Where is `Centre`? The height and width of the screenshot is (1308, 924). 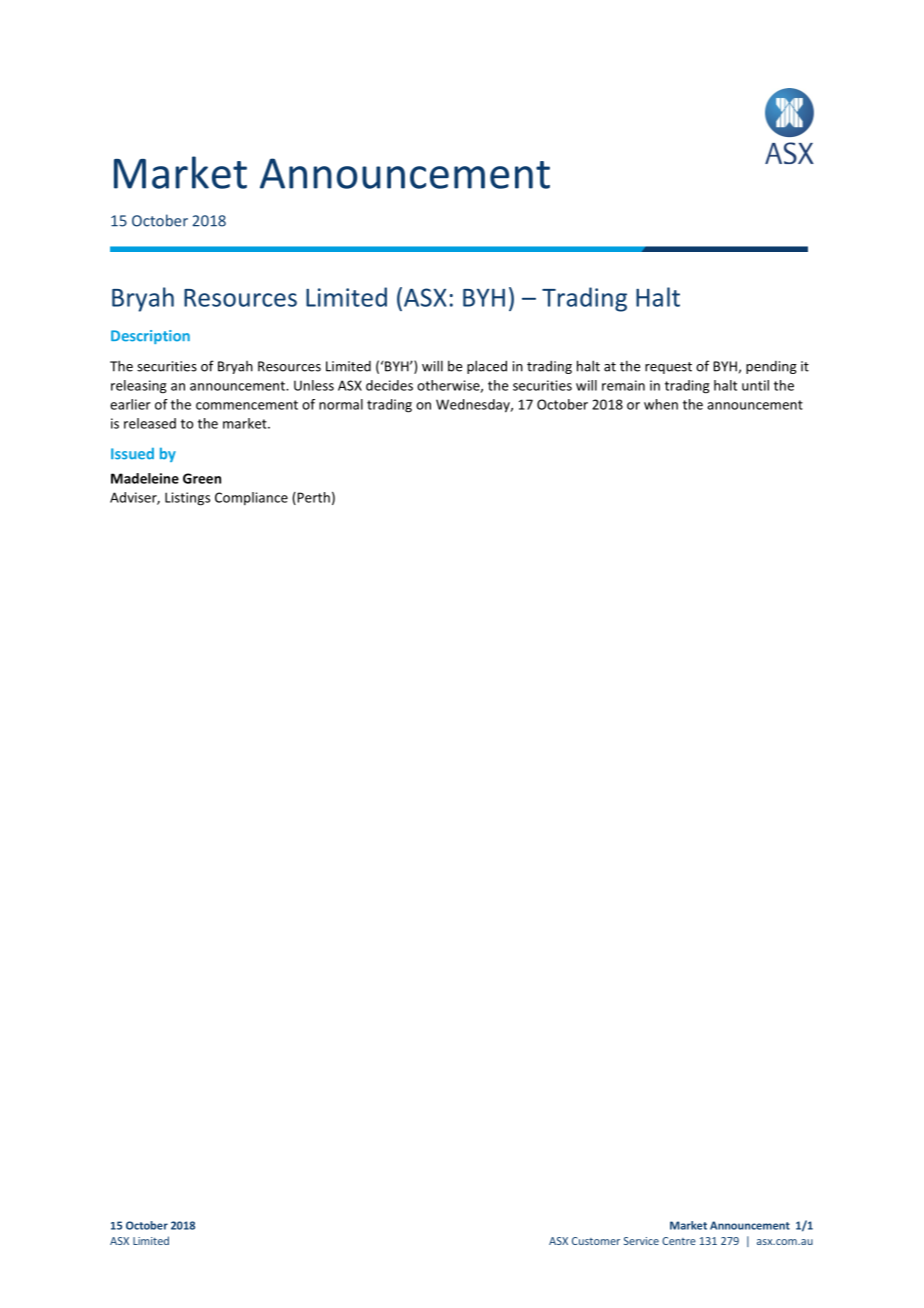
Centre is located at coordinates (679, 1241).
